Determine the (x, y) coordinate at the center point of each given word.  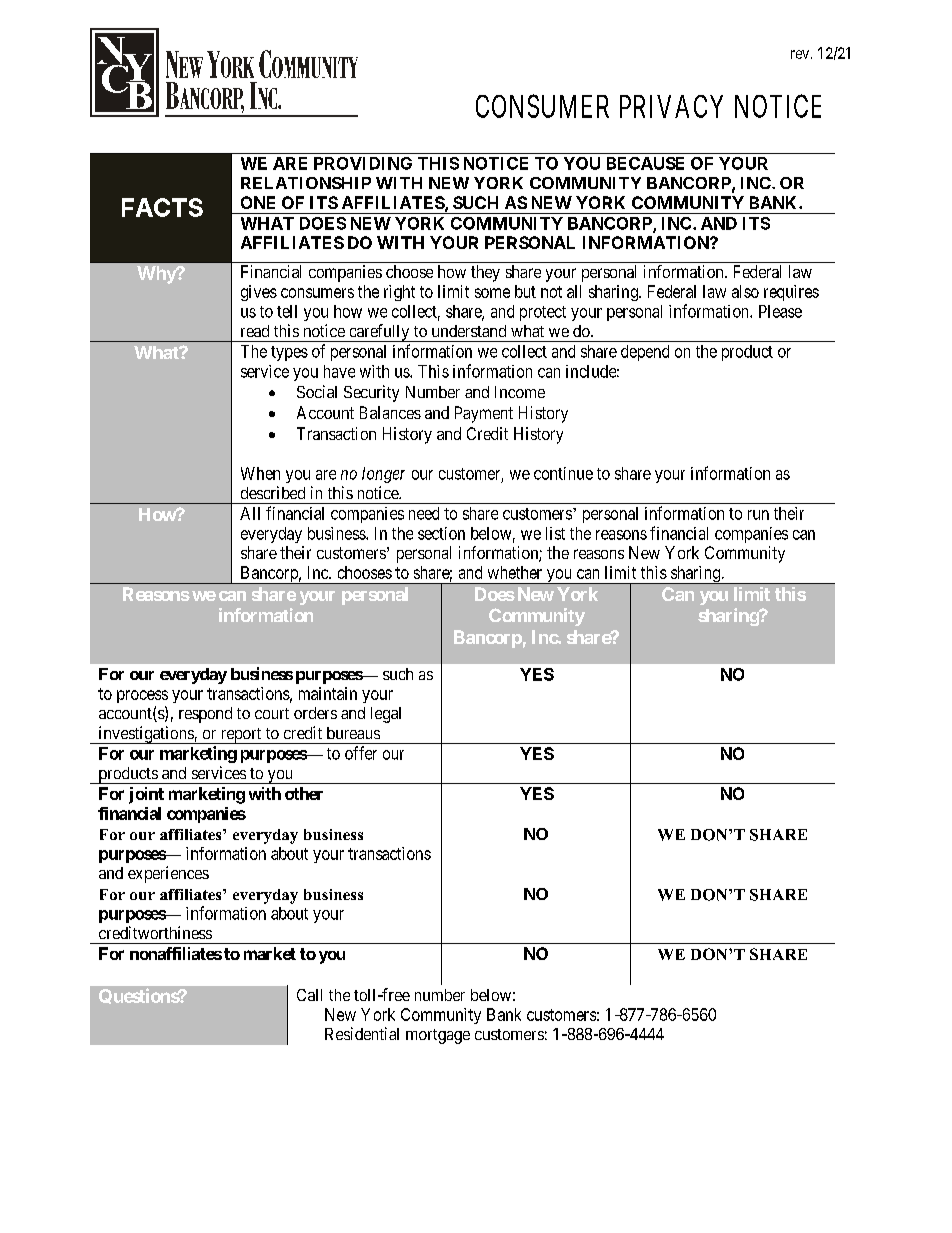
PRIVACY (671, 106)
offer (361, 753)
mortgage (438, 1036)
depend (645, 353)
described (273, 492)
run (758, 515)
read (255, 331)
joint (146, 795)
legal (386, 715)
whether (515, 572)
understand (469, 331)
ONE (258, 202)
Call (309, 995)
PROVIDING (363, 163)
